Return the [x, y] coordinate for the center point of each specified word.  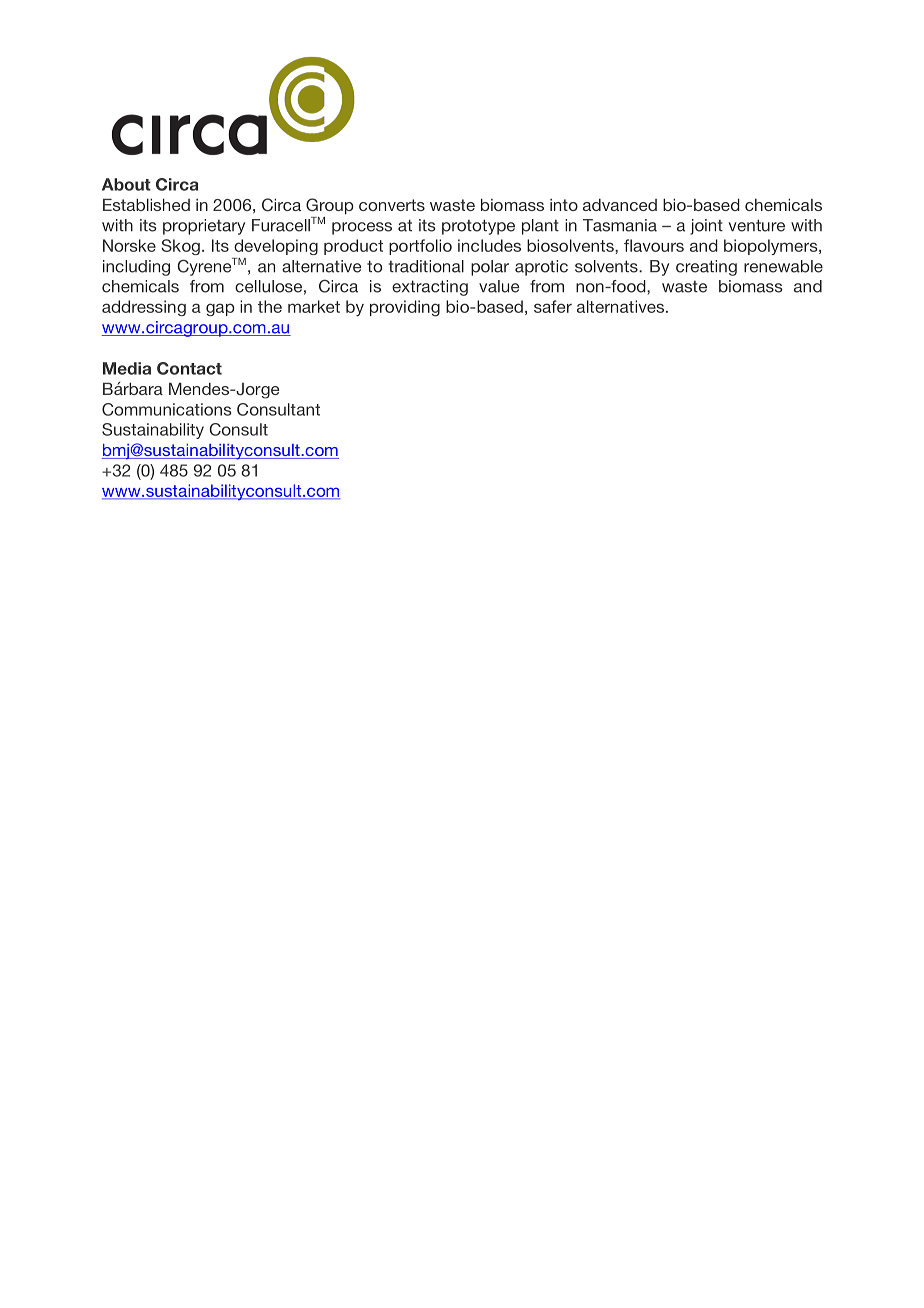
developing [276, 247]
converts [392, 205]
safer [553, 306]
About [126, 184]
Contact [189, 368]
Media [127, 368]
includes [489, 245]
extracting [430, 288]
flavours [654, 245]
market [314, 306]
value [499, 286]
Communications [166, 409]
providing [405, 308]
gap [220, 309]
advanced [620, 205]
